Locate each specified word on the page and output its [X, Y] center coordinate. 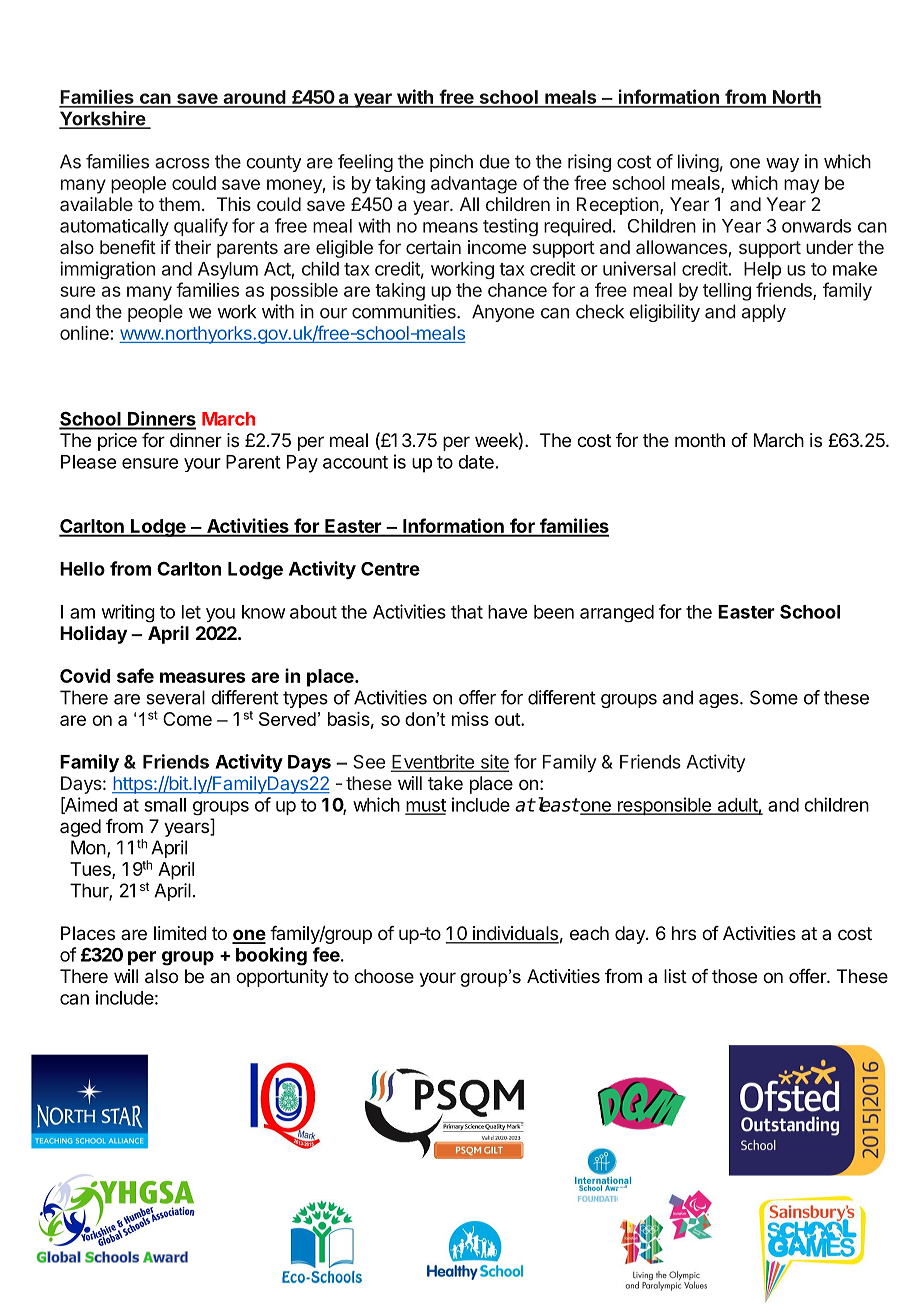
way [782, 165]
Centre [390, 569]
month [700, 440]
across [182, 163]
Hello [82, 569]
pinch [451, 163]
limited [180, 933]
